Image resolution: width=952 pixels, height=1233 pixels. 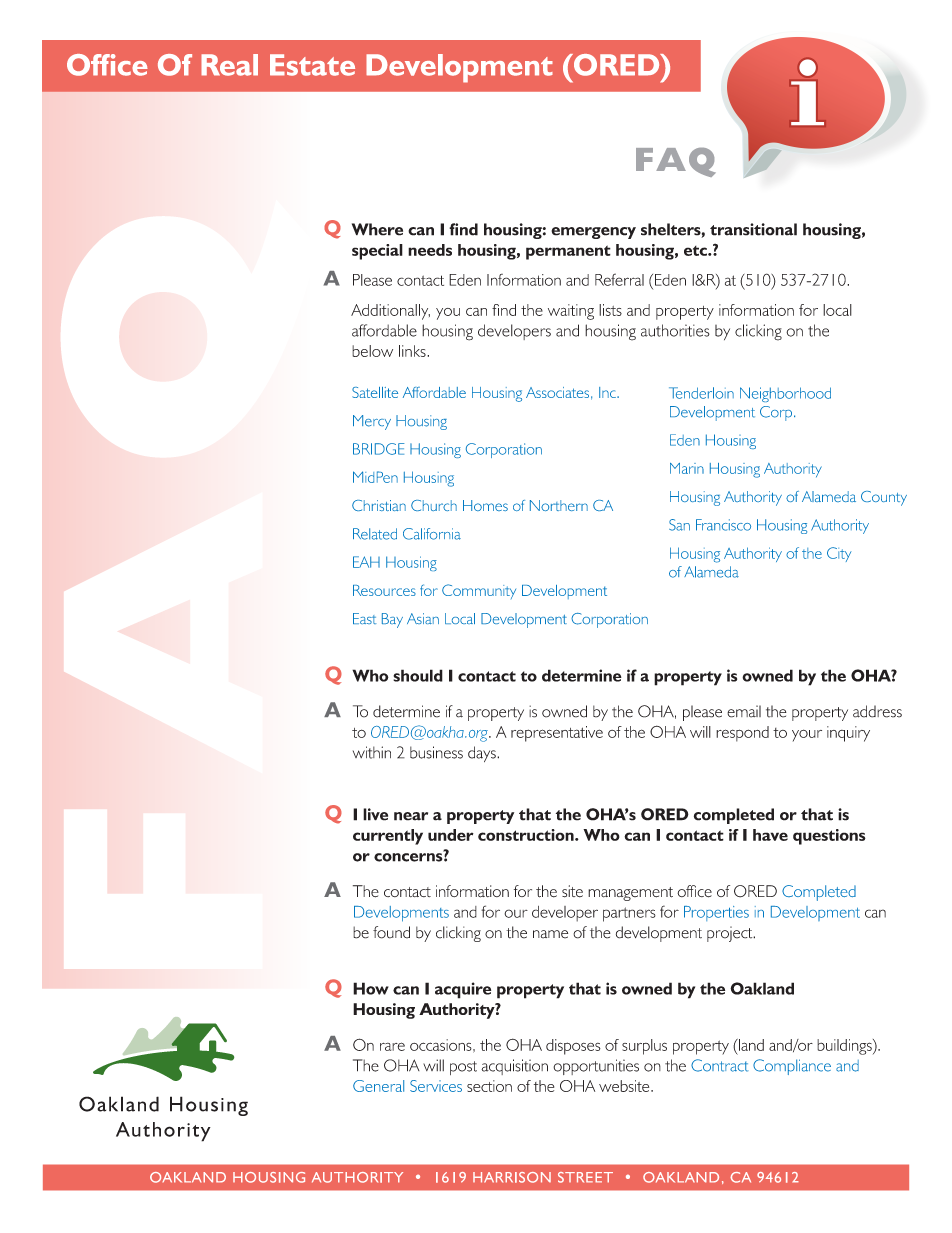 What do you see at coordinates (550, 934) in the document?
I see `name` at bounding box center [550, 934].
